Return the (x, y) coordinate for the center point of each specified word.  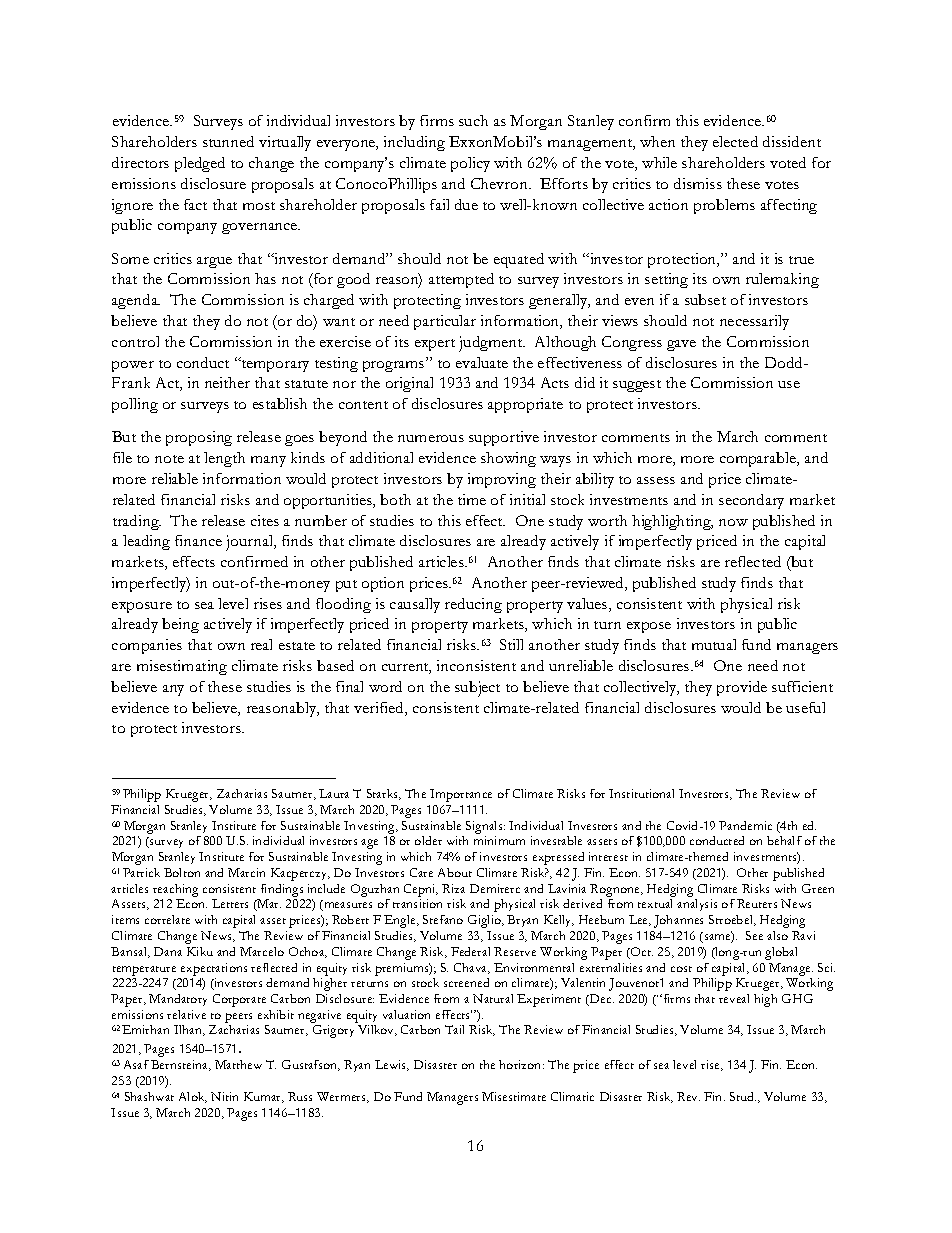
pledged (200, 164)
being (180, 625)
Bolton (182, 872)
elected (735, 141)
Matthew (238, 1064)
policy (470, 164)
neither (227, 382)
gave (681, 345)
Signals (485, 827)
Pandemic (745, 825)
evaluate (482, 362)
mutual (714, 644)
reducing (473, 605)
